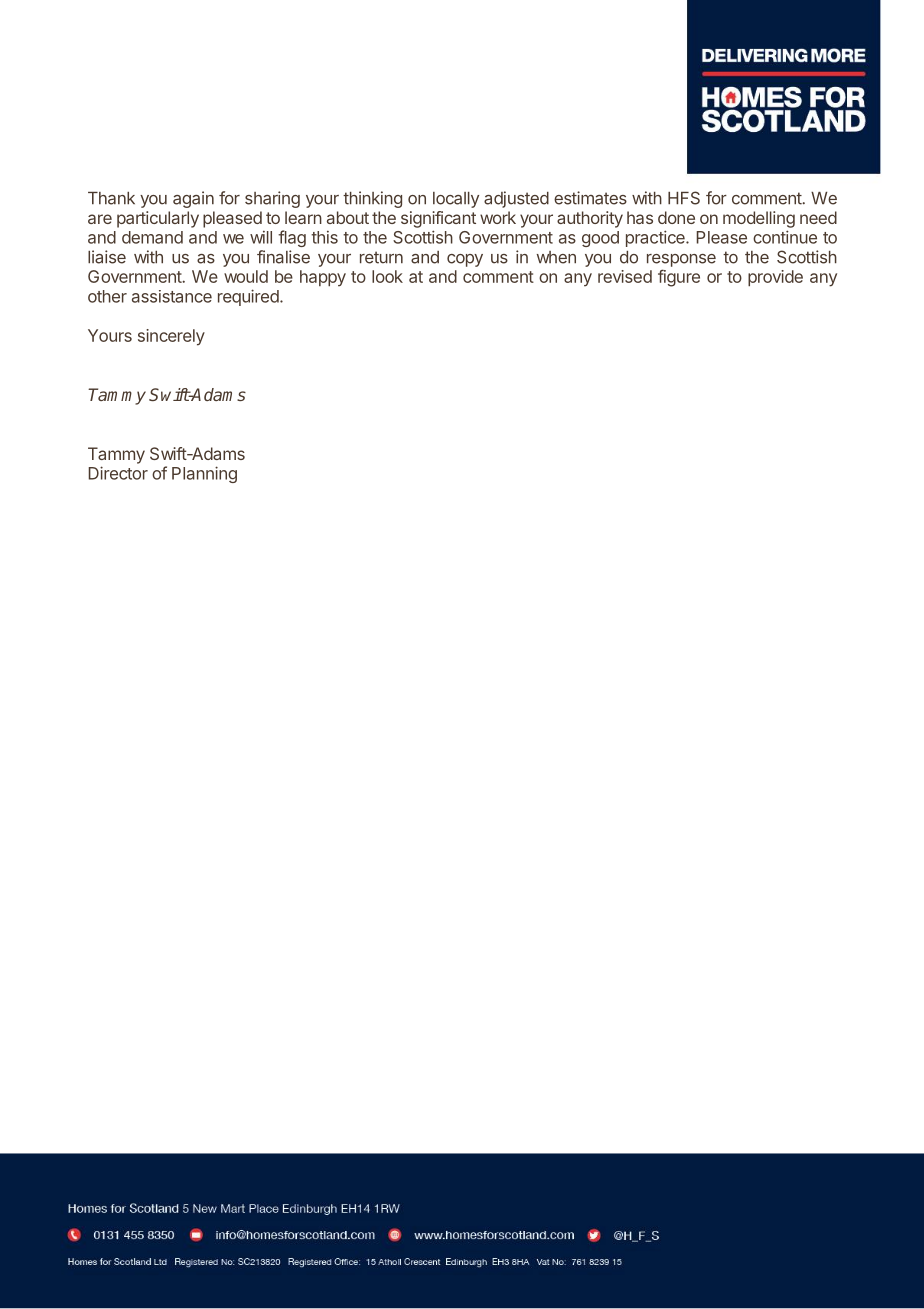  I want to click on look, so click(387, 276).
